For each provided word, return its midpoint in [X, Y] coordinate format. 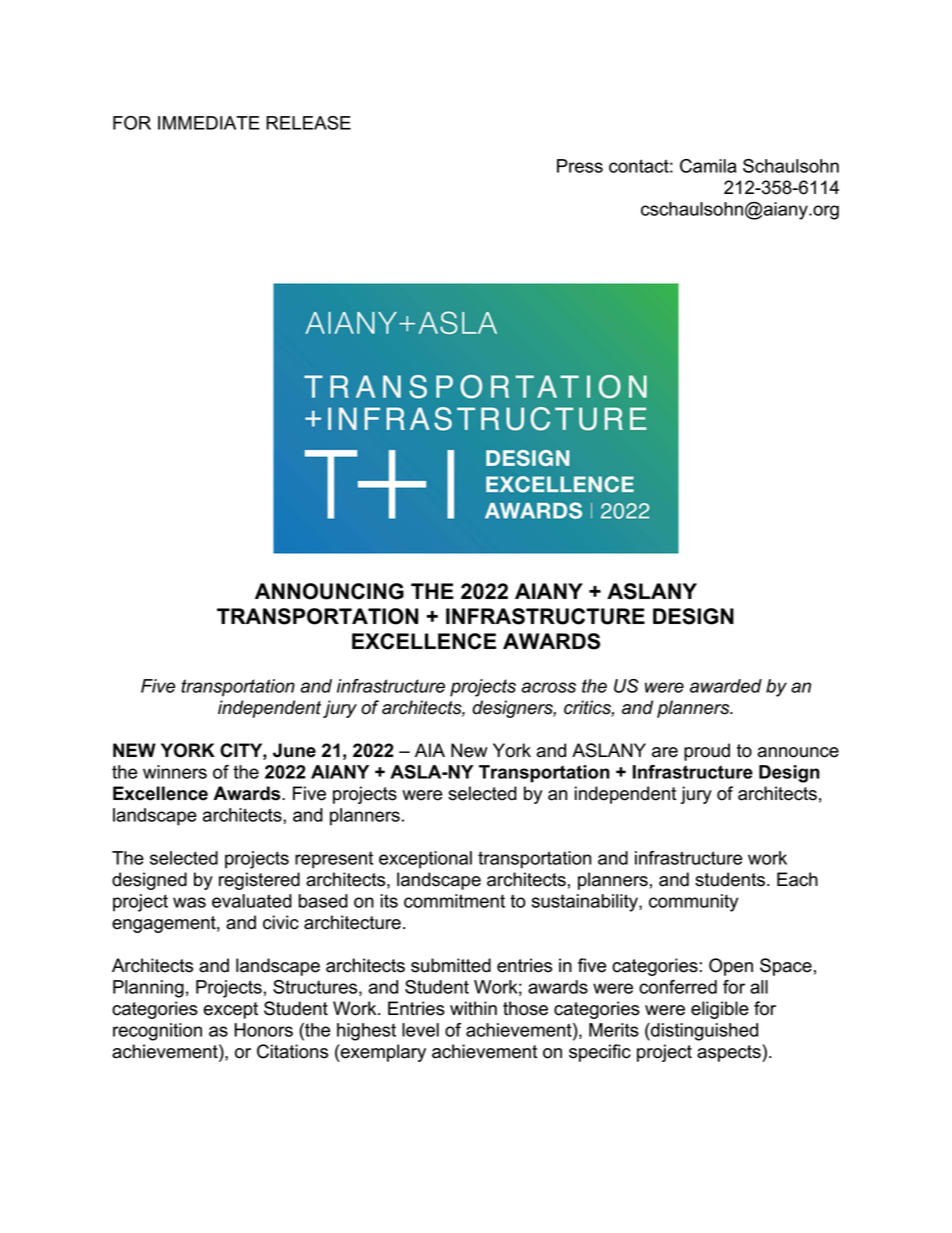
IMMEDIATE [209, 123]
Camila [708, 166]
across [548, 687]
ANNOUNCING [329, 591]
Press [580, 166]
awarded [726, 686]
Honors [263, 1030]
